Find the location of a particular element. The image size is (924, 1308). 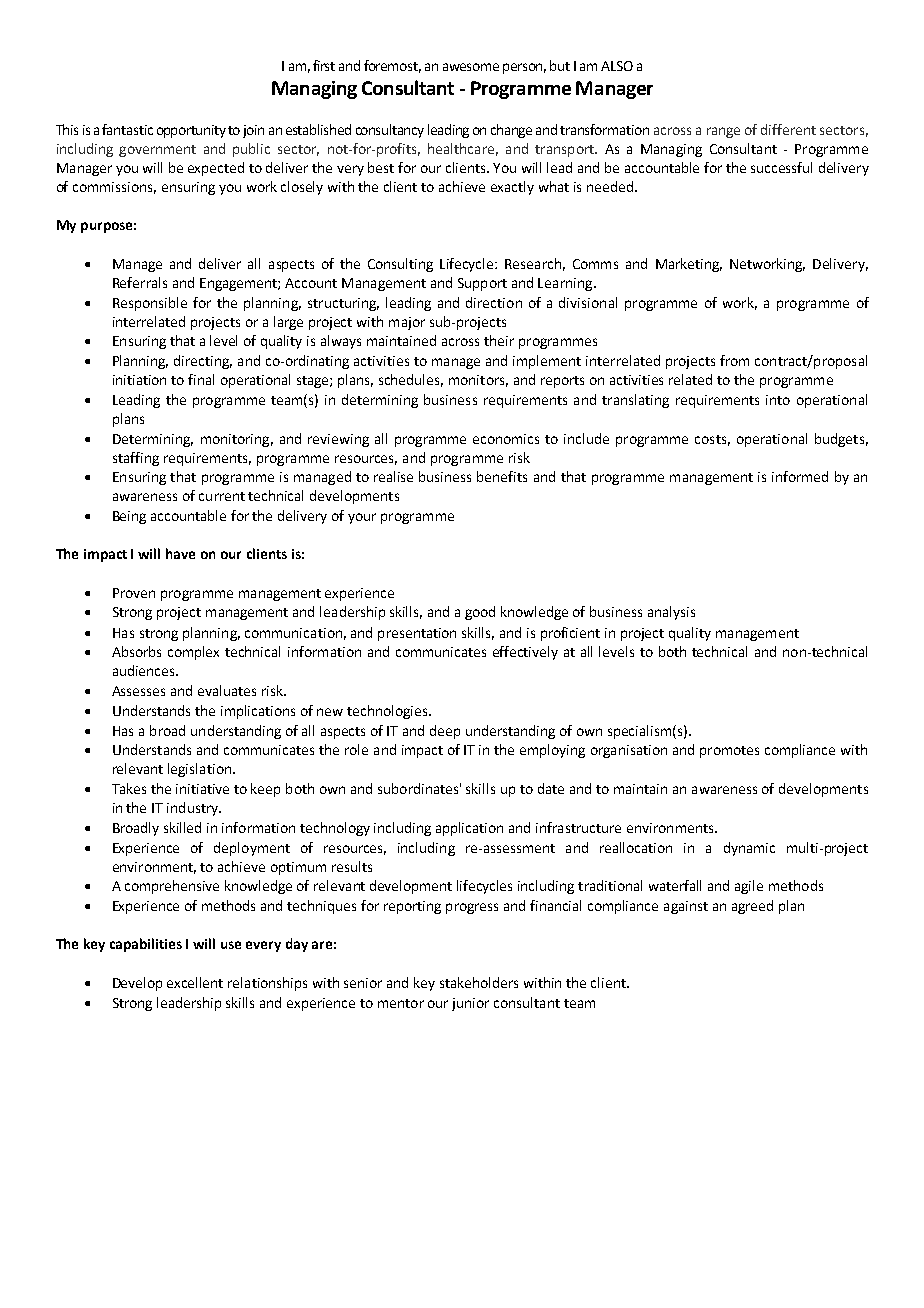

excellent is located at coordinates (195, 982).
